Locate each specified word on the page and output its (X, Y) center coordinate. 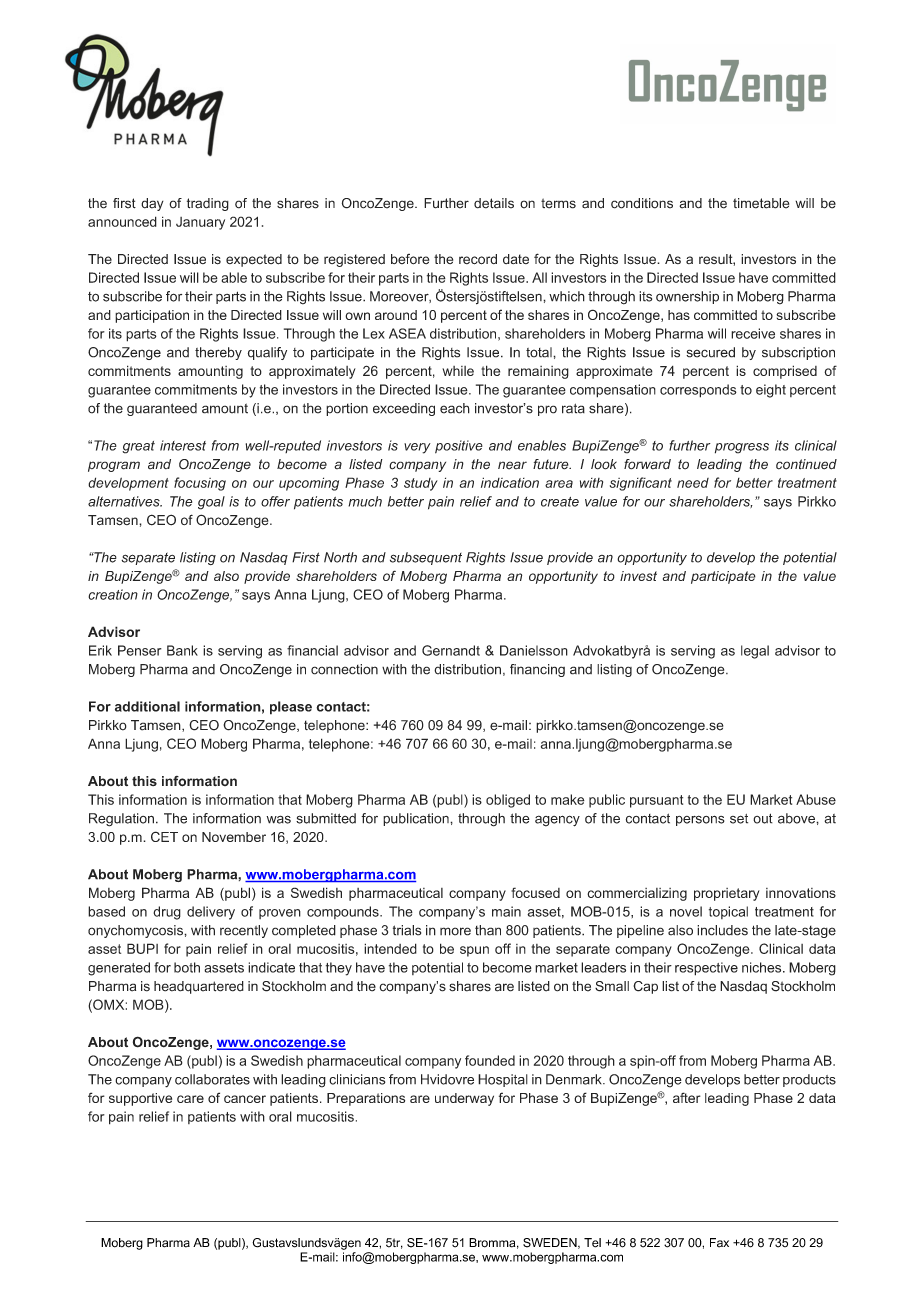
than (488, 930)
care (190, 1099)
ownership (687, 297)
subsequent (426, 558)
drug (167, 913)
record (478, 259)
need (693, 483)
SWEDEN (551, 1243)
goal (211, 503)
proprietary (727, 894)
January (200, 223)
